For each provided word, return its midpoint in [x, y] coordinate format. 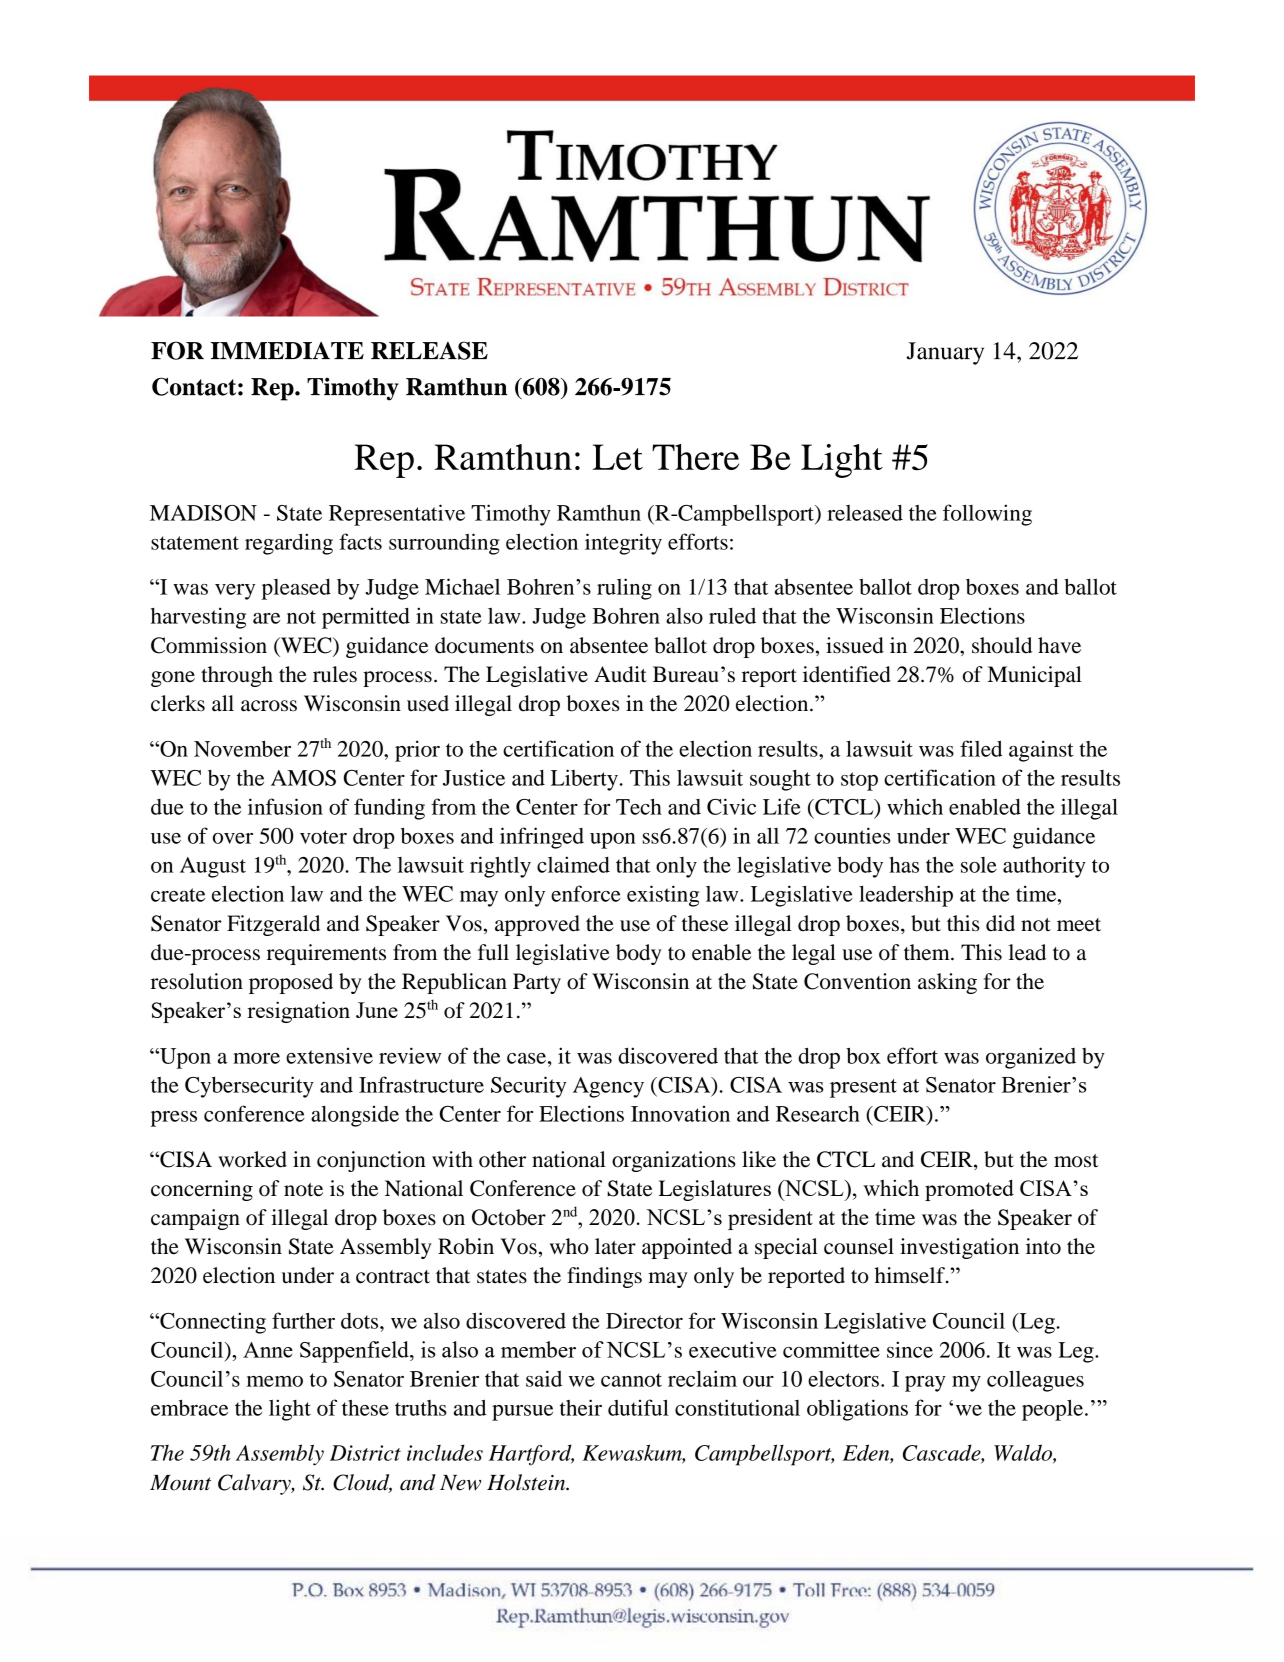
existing [663, 896]
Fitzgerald [273, 925]
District [365, 1453]
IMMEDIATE [287, 350]
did [1000, 923]
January [945, 353]
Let [617, 457]
